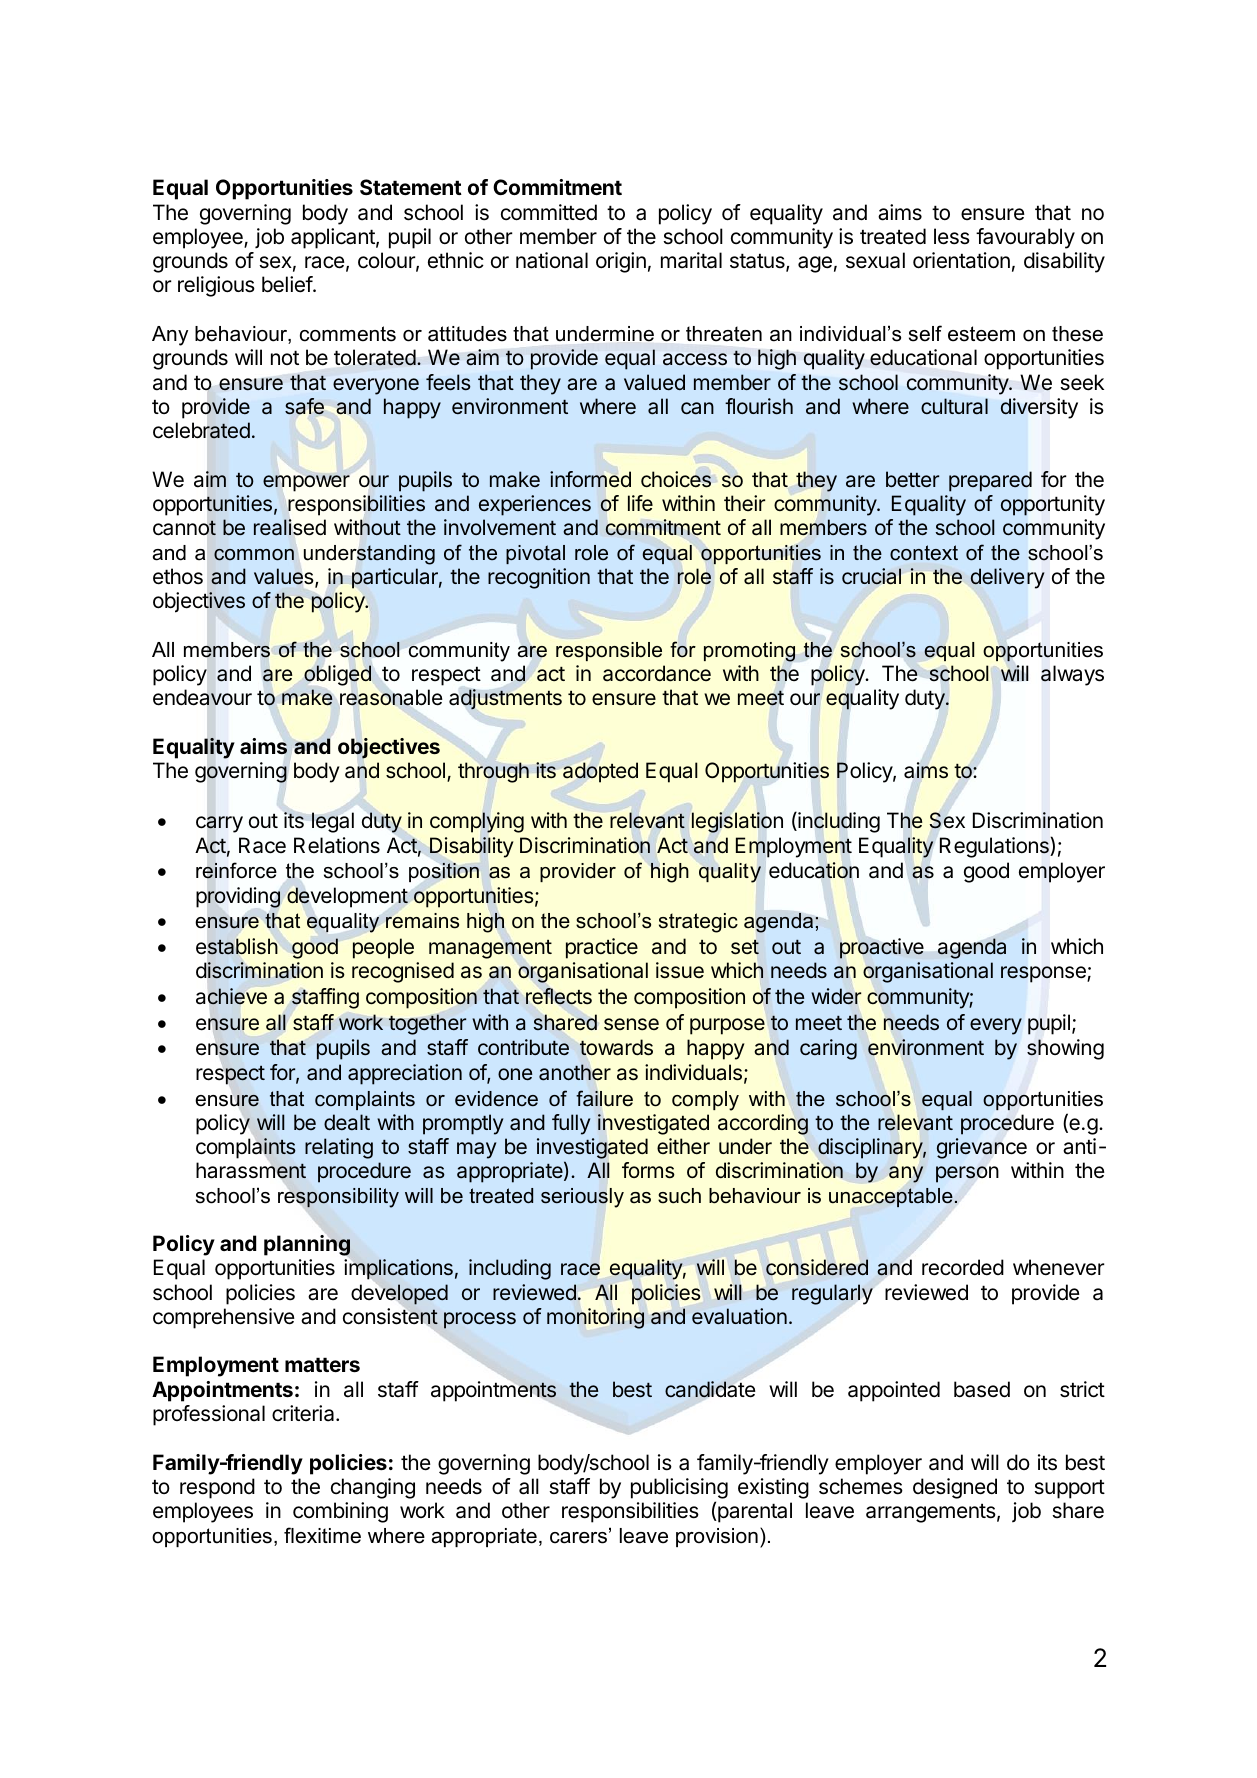 The image size is (1257, 1778). Describe the element at coordinates (290, 527) in the document. I see `realised` at that location.
